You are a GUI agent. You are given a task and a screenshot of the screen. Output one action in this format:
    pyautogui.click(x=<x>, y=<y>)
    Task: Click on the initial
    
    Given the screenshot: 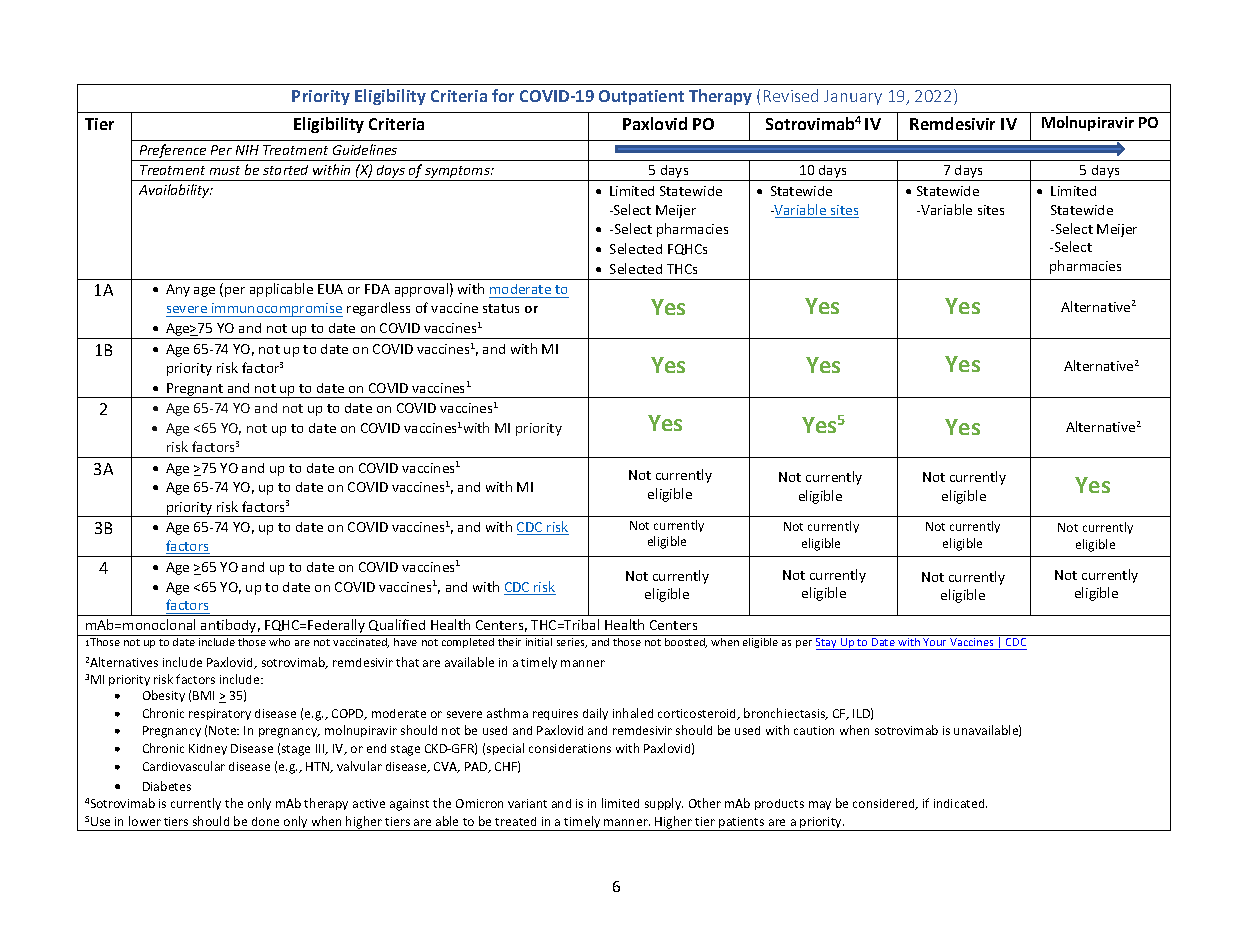 What is the action you would take?
    pyautogui.click(x=539, y=642)
